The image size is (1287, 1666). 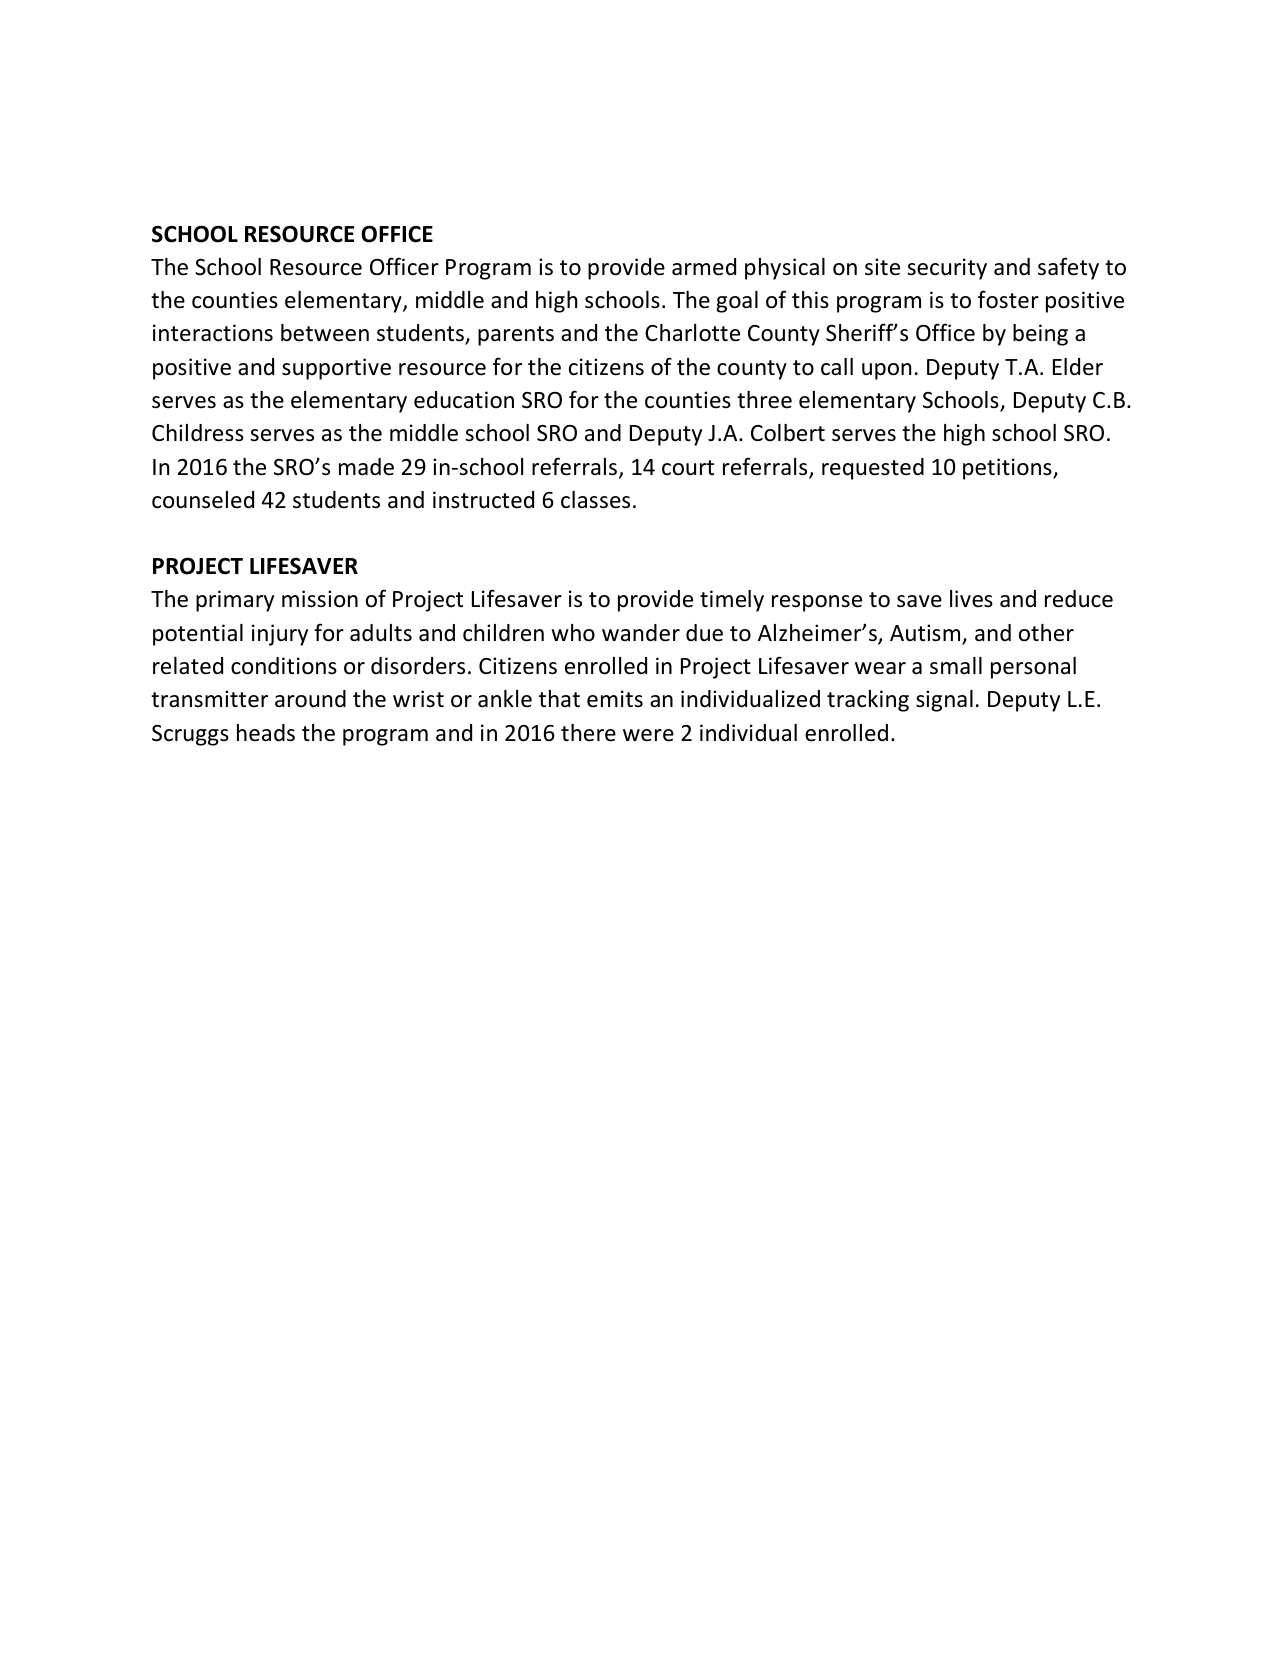 I want to click on security, so click(x=947, y=269).
